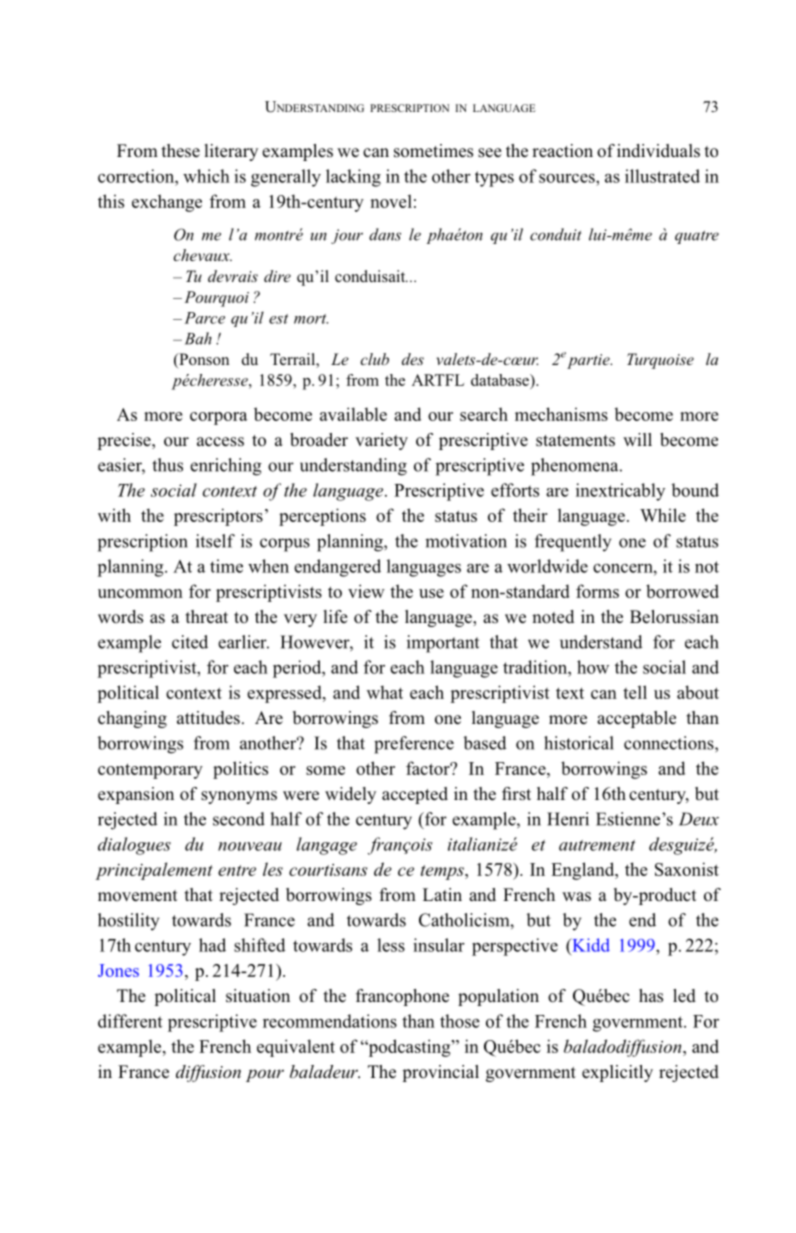 The width and height of the document is (796, 1233). I want to click on illustrated, so click(662, 176).
